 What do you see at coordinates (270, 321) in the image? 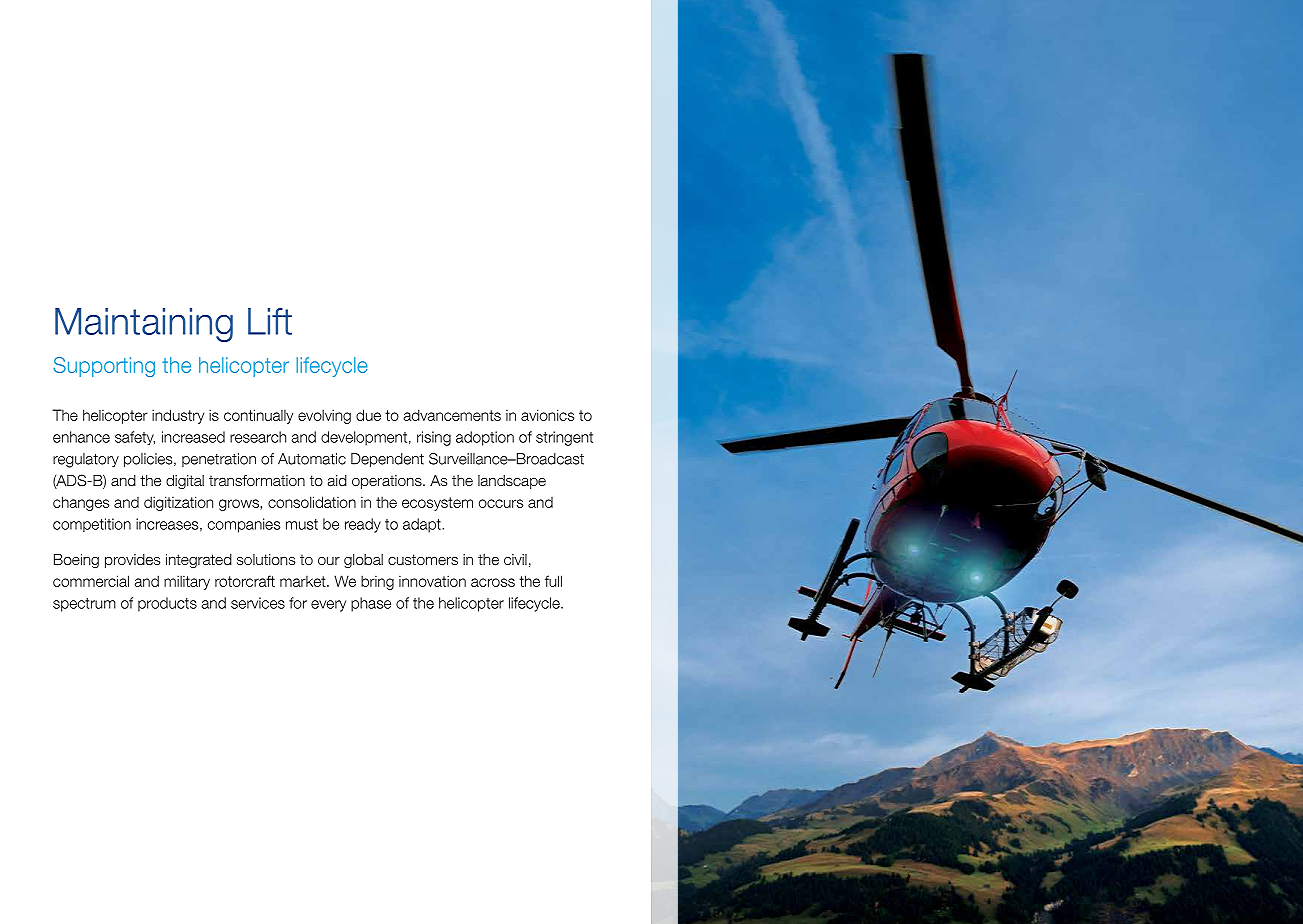
I see `Lift` at bounding box center [270, 321].
